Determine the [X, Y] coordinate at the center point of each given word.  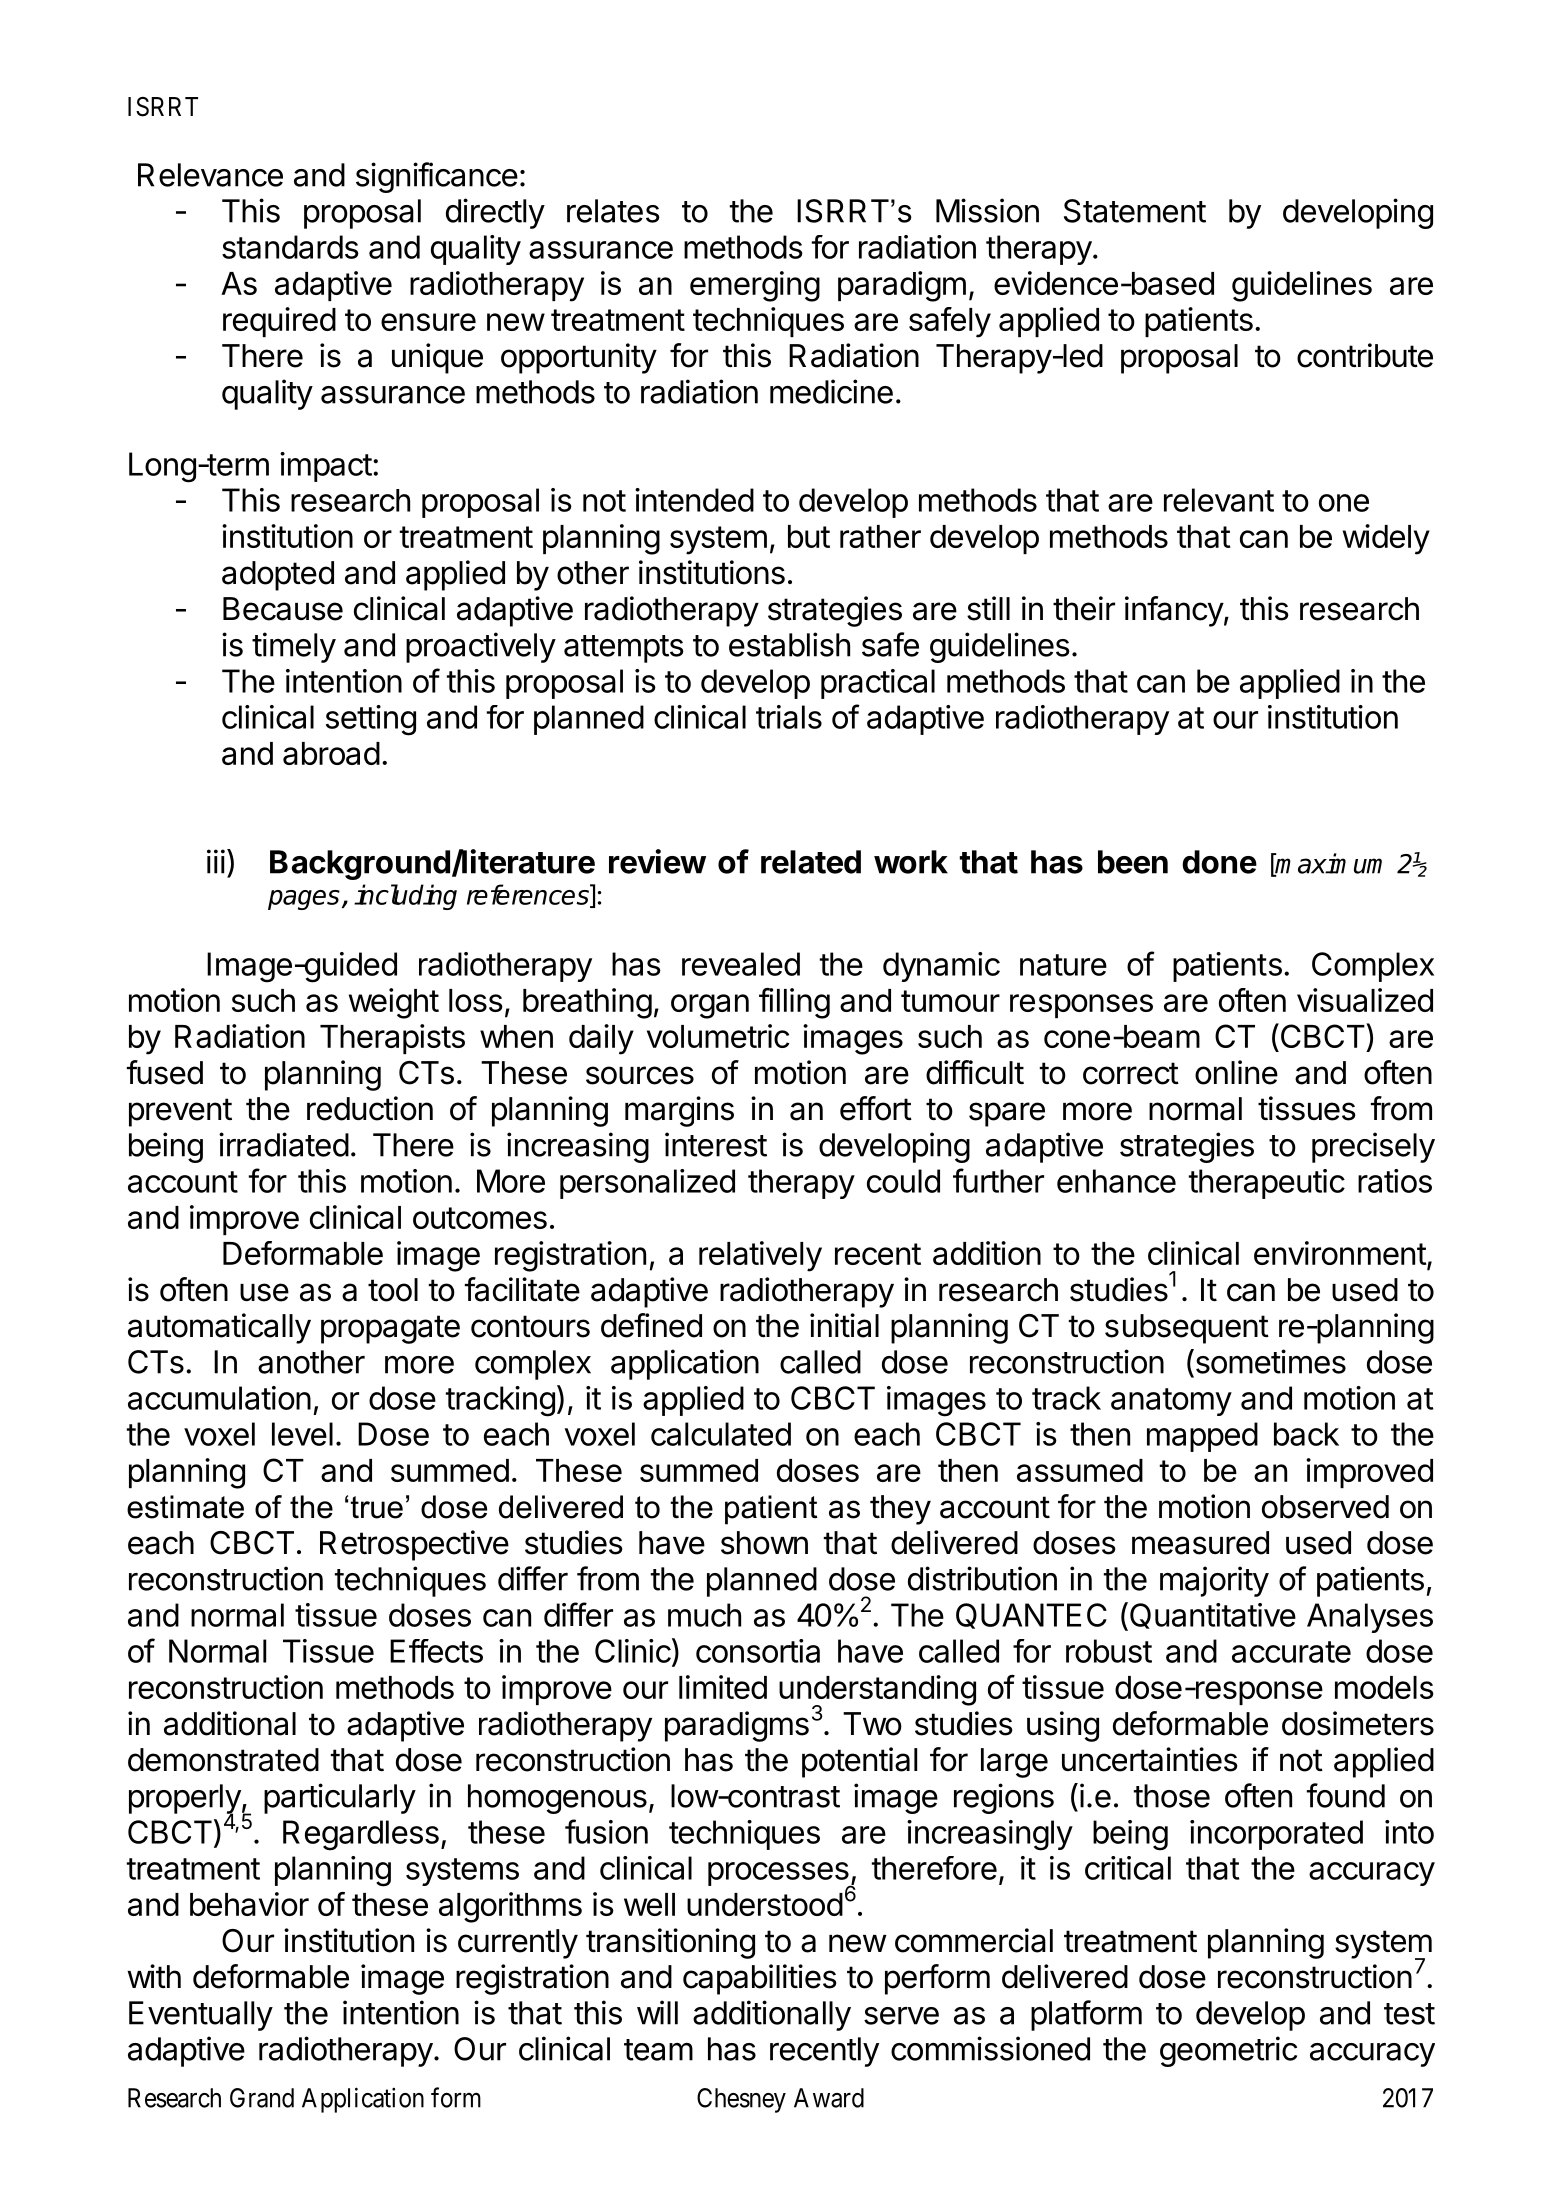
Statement [1135, 211]
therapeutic [1267, 1184]
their [1084, 608]
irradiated [284, 1144]
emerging [755, 286]
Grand [262, 2098]
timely [294, 647]
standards [290, 247]
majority [1214, 1581]
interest [716, 1144]
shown [764, 1543]
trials [789, 717]
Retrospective [414, 1545]
